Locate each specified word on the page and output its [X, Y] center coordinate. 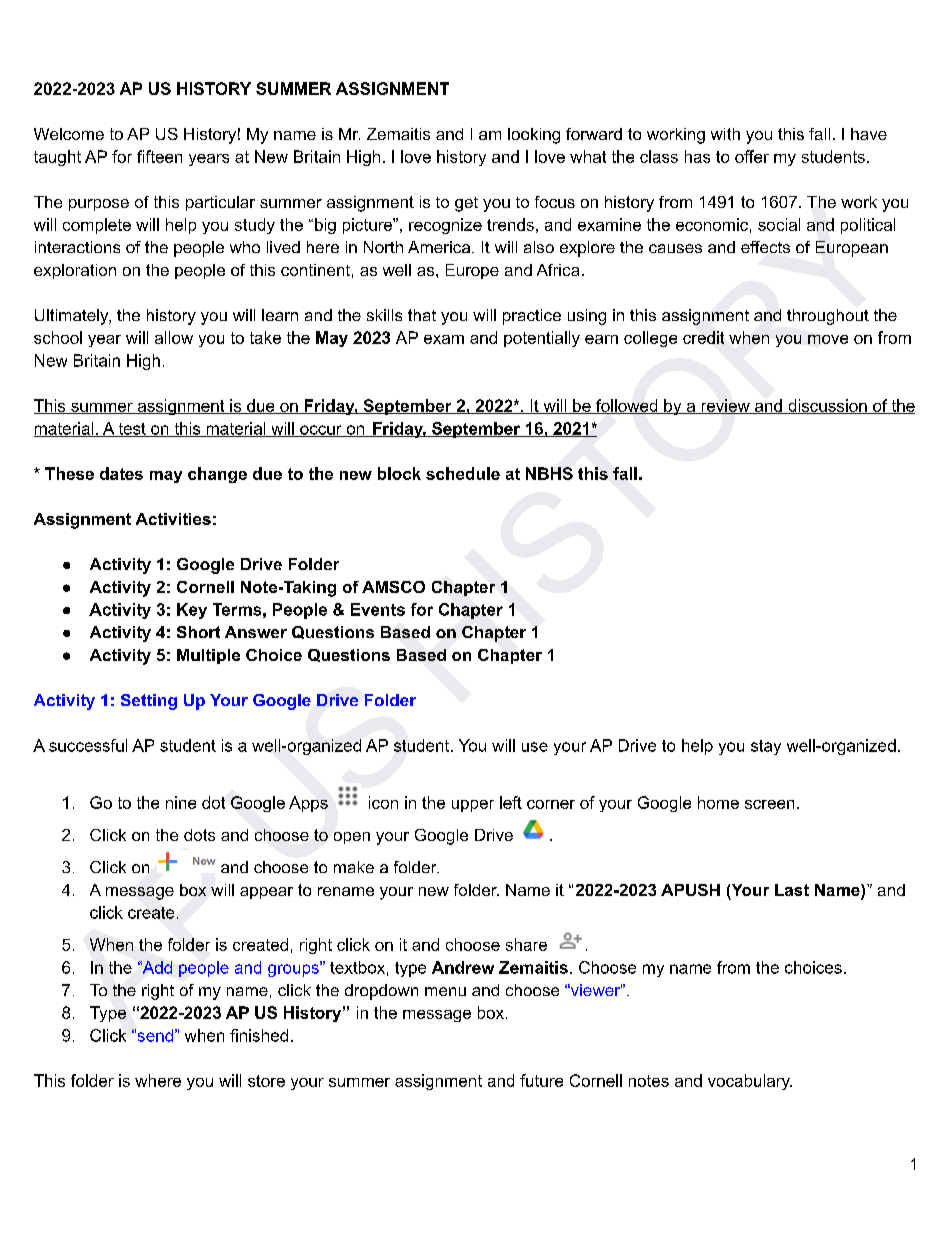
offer [752, 156]
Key [192, 611]
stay [766, 747]
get [466, 204]
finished [259, 1035]
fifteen [159, 156]
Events [378, 609]
